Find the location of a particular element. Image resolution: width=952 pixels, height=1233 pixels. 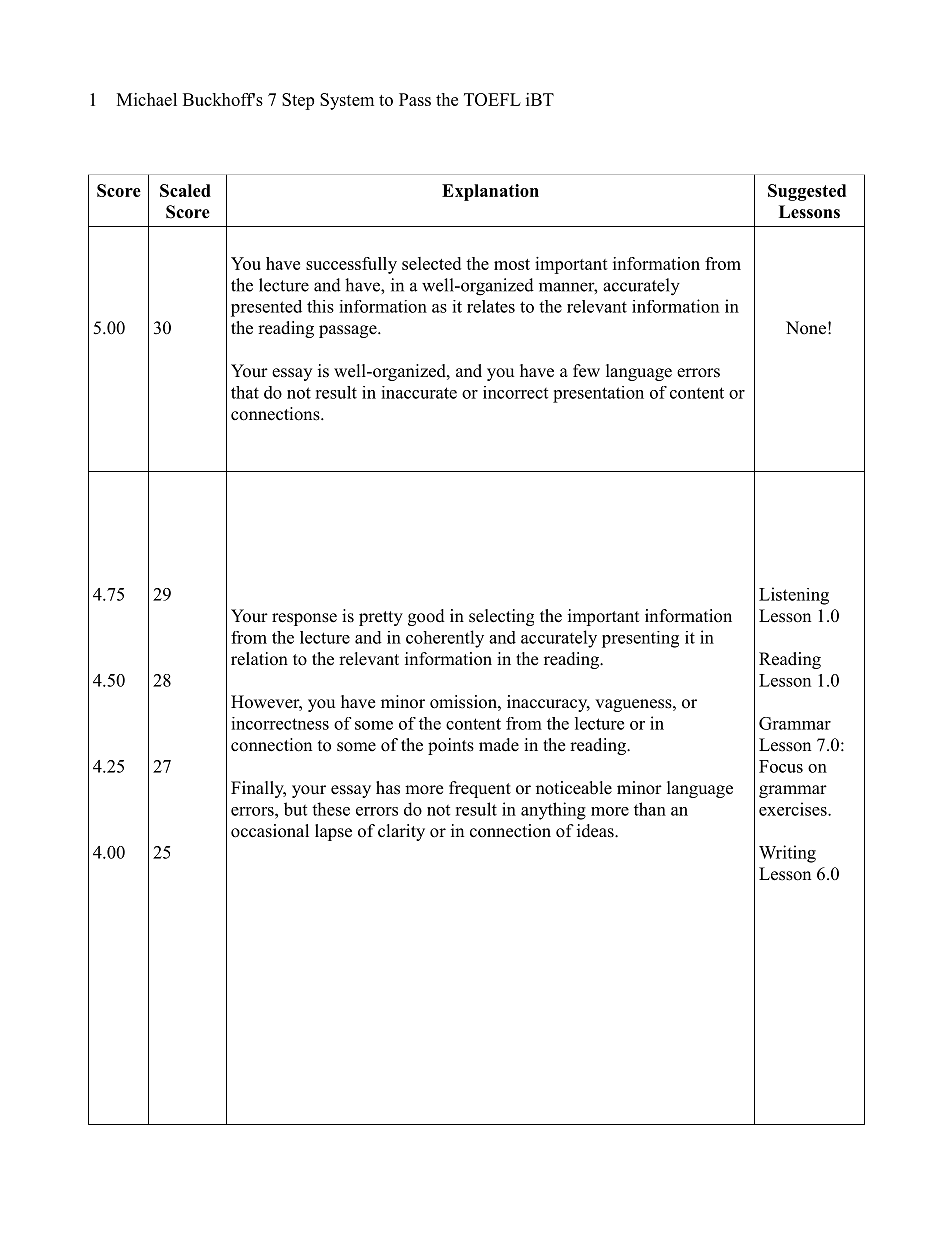

Step is located at coordinates (298, 101).
